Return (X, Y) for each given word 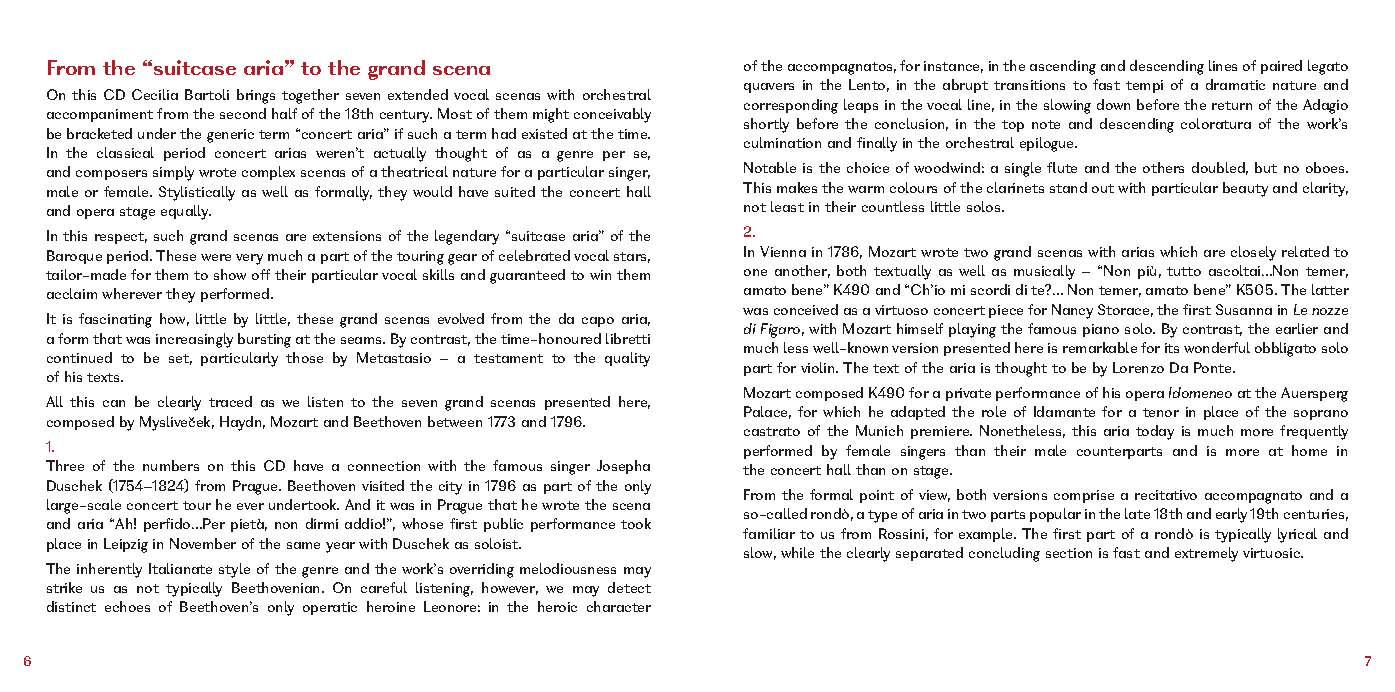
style (234, 570)
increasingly (194, 340)
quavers (769, 88)
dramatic (1235, 84)
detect (629, 587)
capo (598, 322)
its (1172, 348)
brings (256, 96)
